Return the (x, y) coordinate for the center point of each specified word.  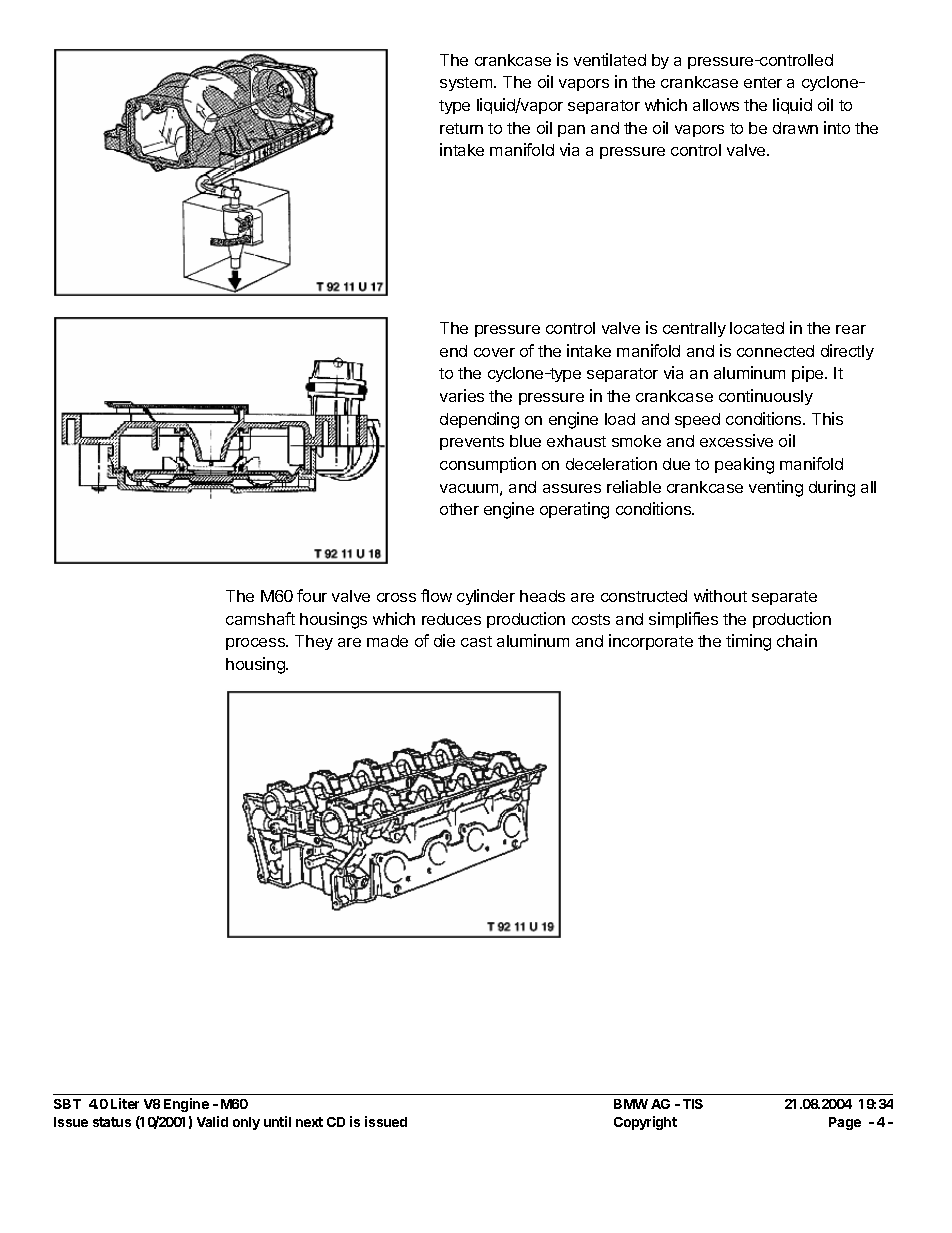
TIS (693, 1104)
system (467, 84)
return (461, 128)
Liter (125, 1103)
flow (436, 595)
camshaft (260, 618)
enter (763, 82)
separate (784, 598)
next (309, 1122)
